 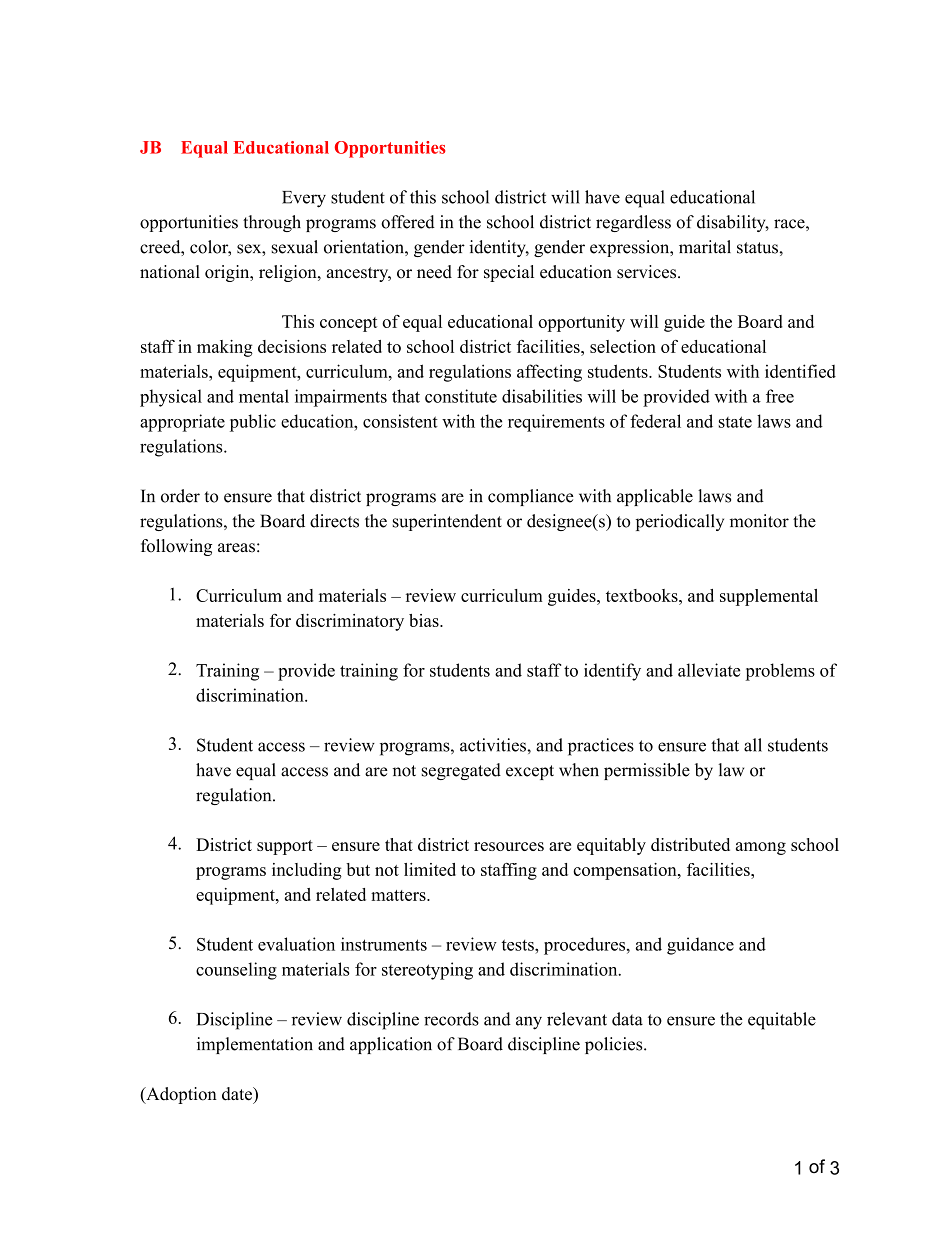 I want to click on bias, so click(x=425, y=620).
